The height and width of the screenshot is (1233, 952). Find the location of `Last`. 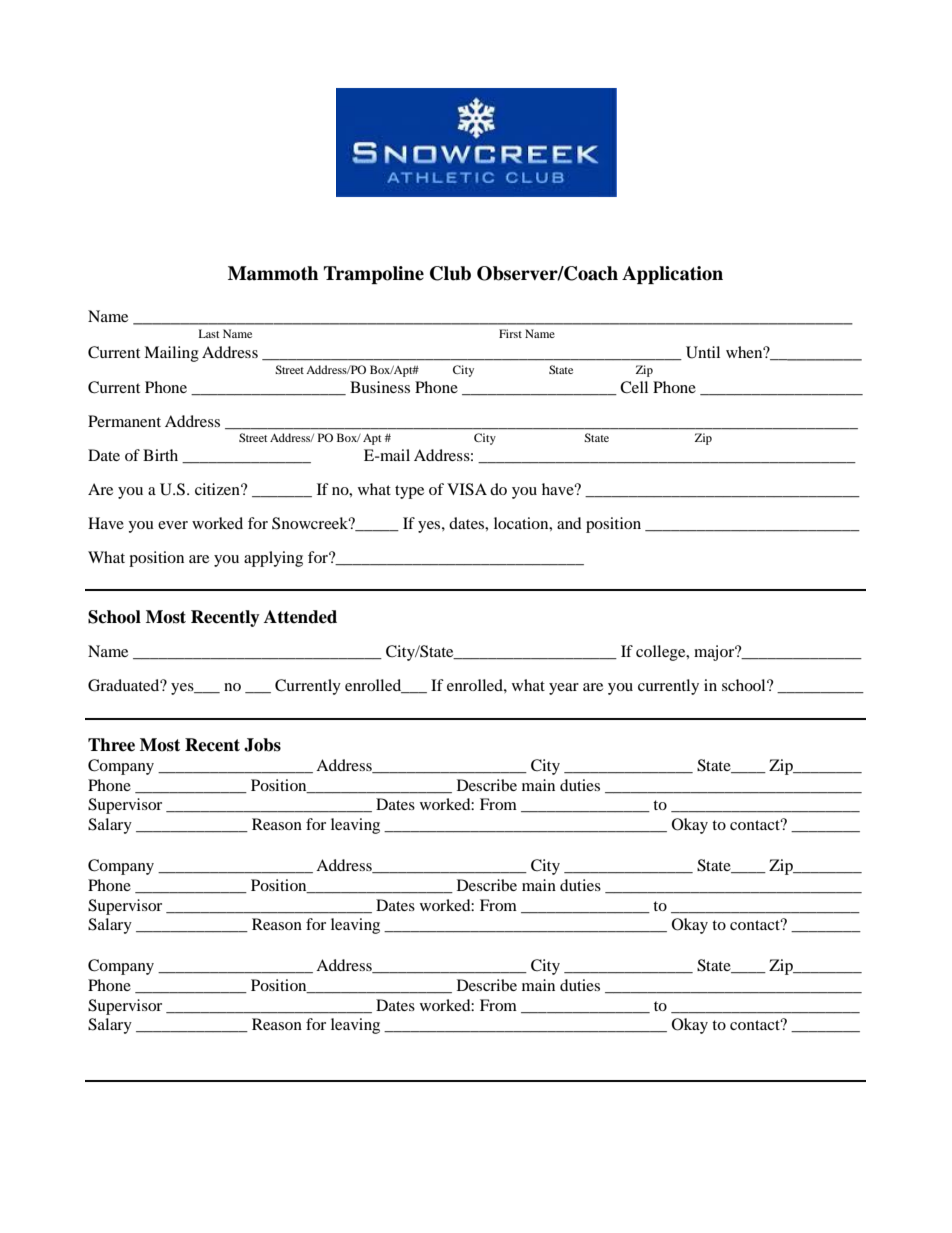

Last is located at coordinates (209, 333).
